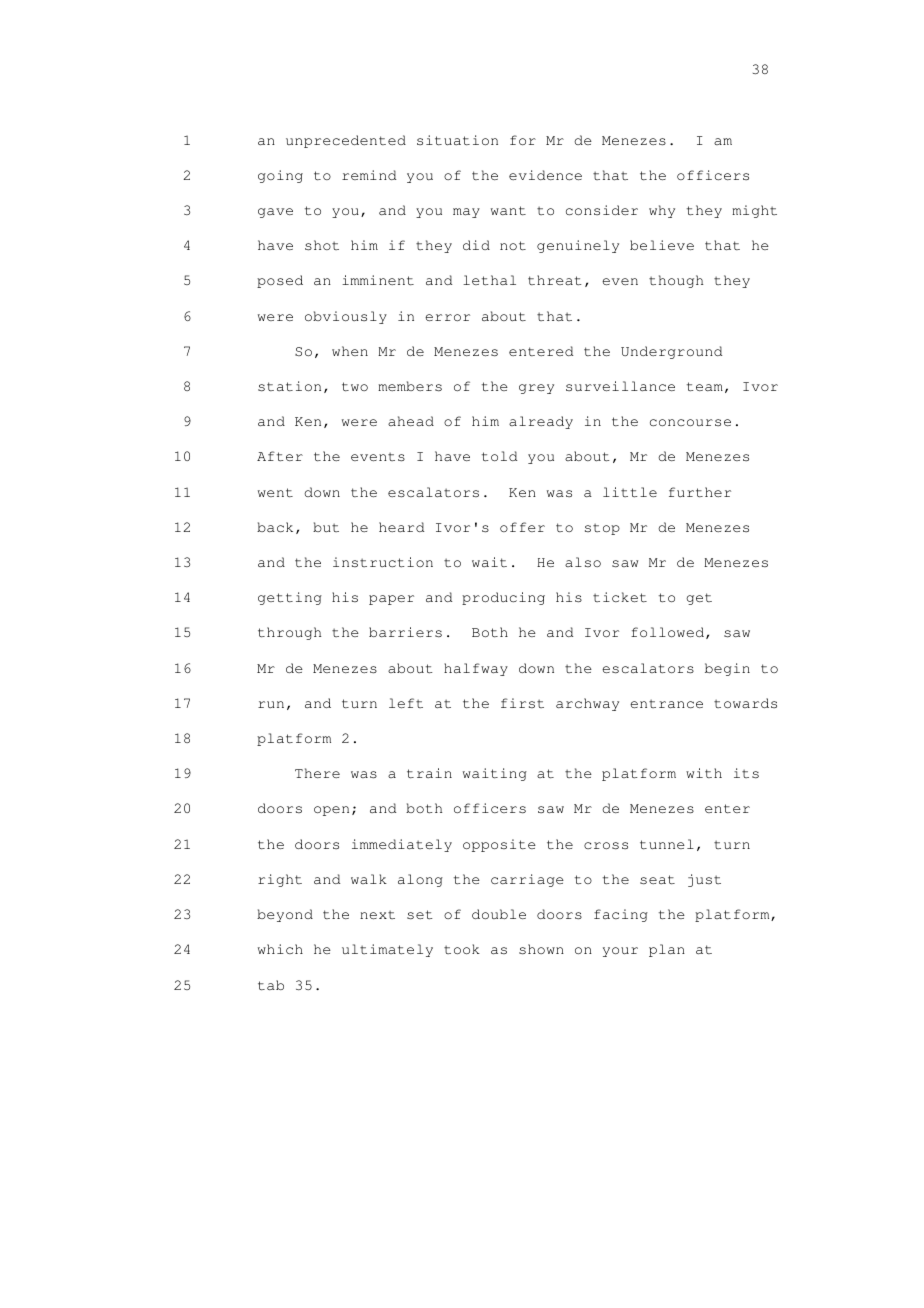  What do you see at coordinates (280, 949) in the image?
I see `which` at bounding box center [280, 949].
